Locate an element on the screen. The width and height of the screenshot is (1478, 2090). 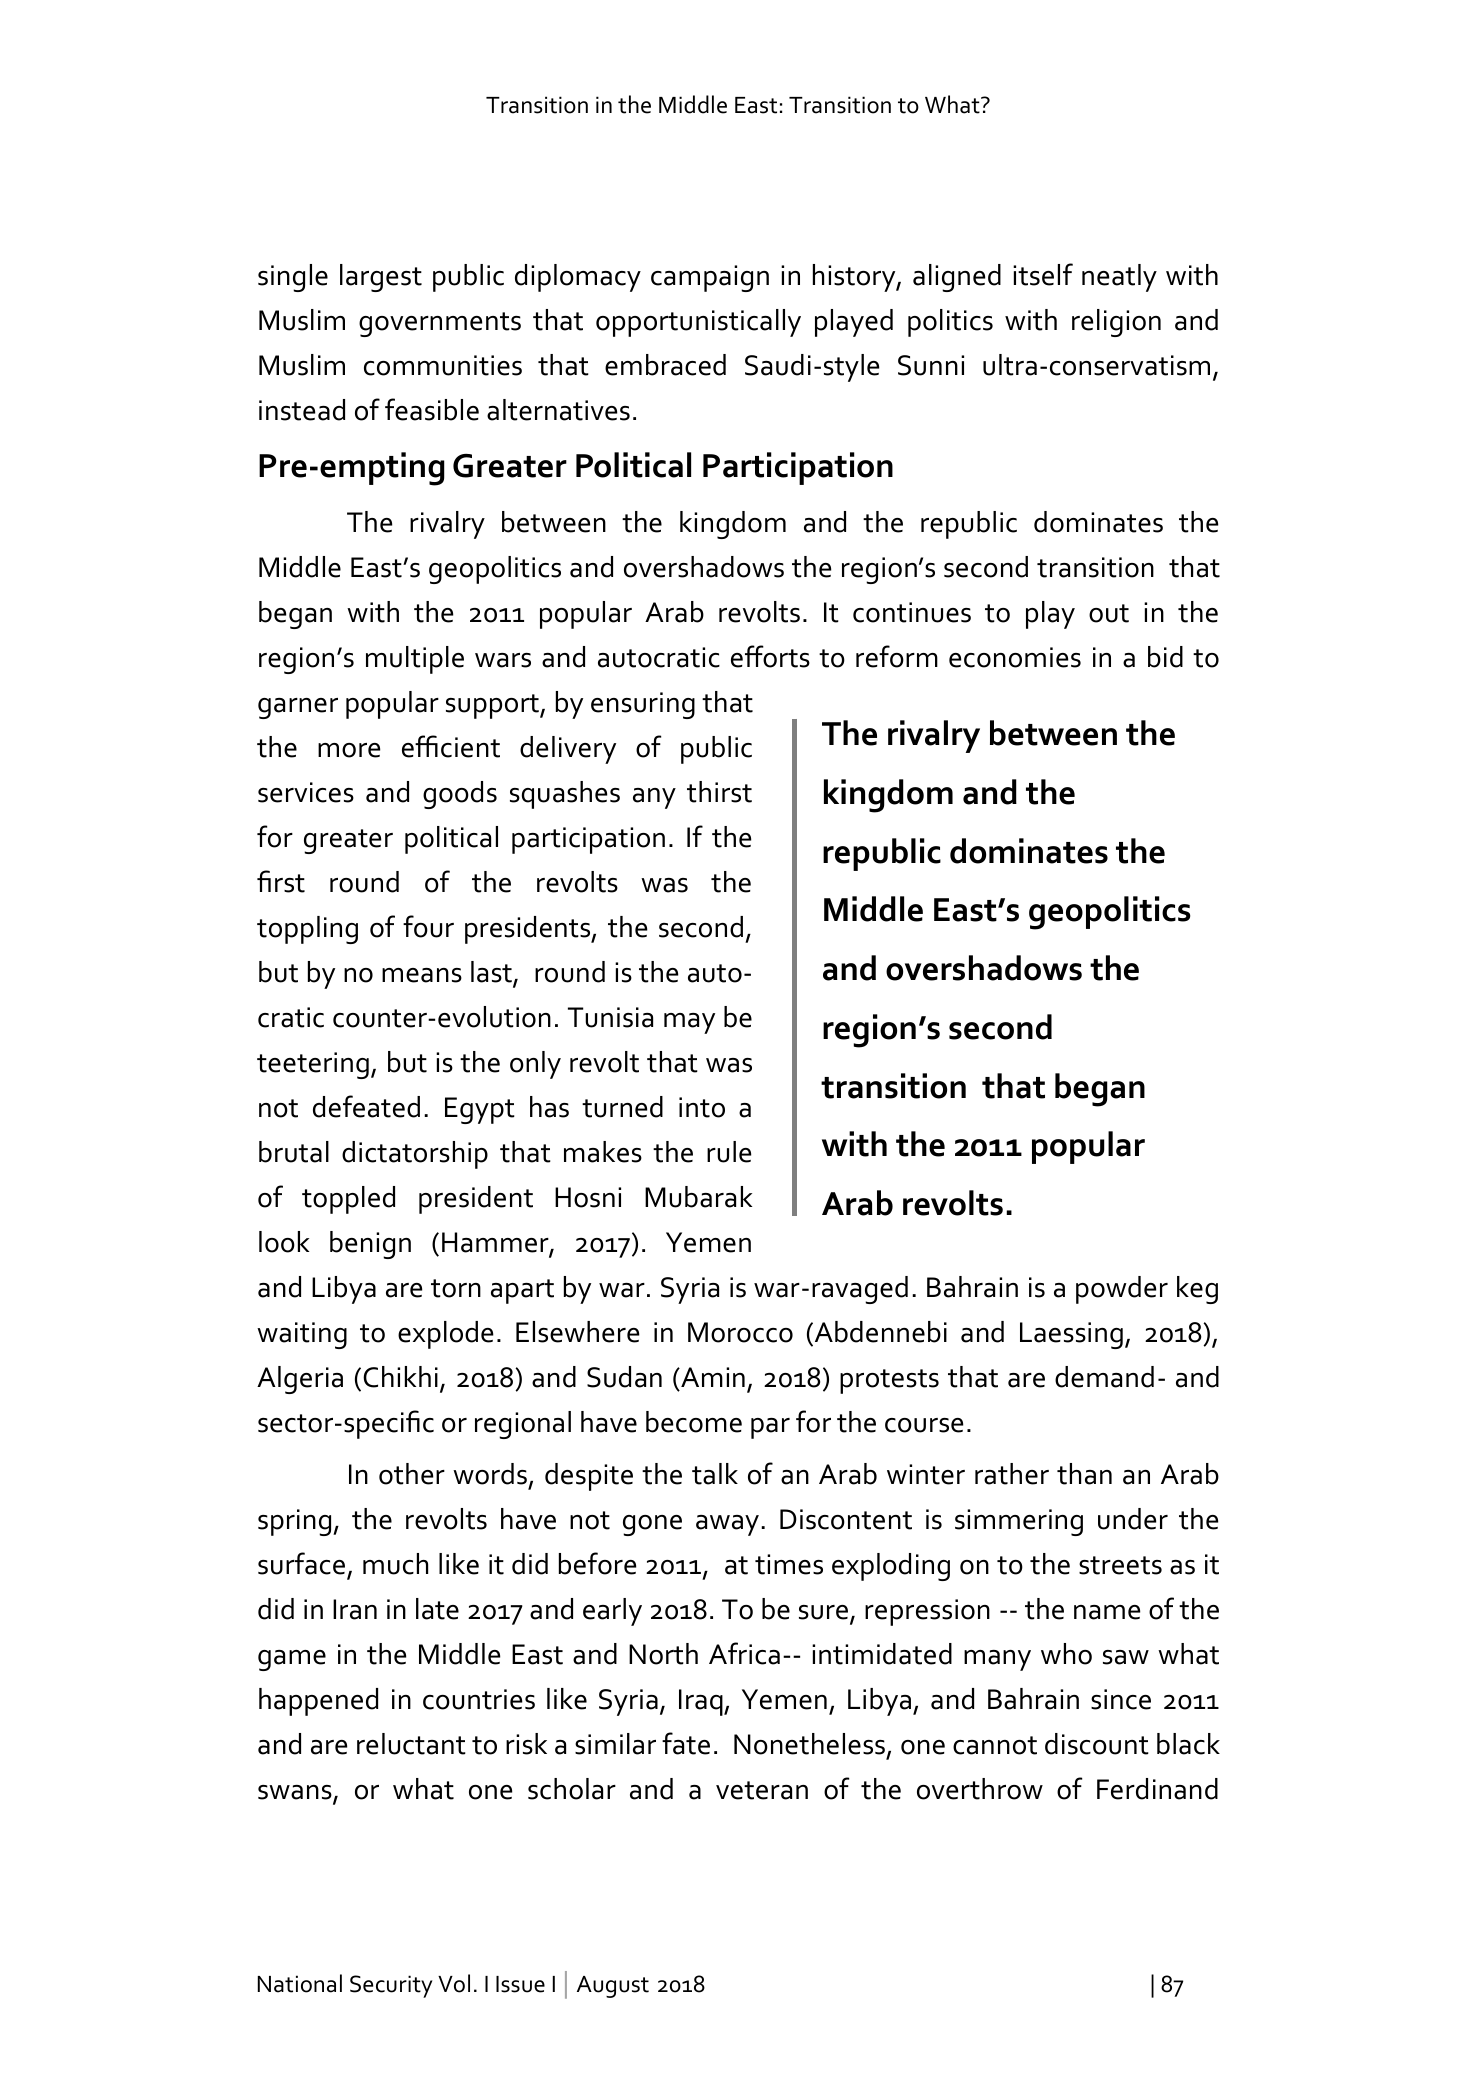
streets is located at coordinates (1120, 1565).
